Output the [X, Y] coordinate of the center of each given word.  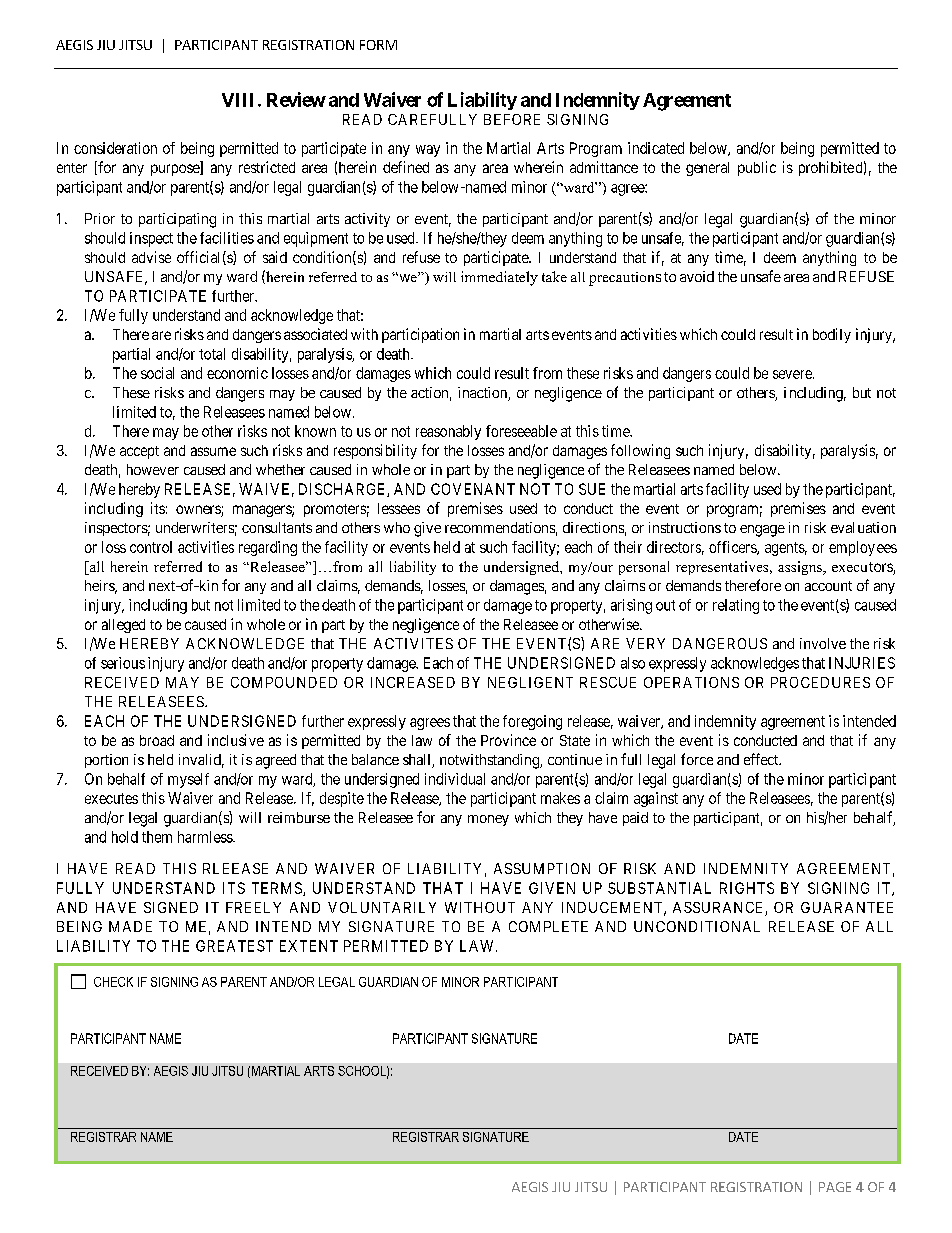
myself [188, 780]
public [757, 168]
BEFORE [512, 119]
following [640, 451]
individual [455, 779]
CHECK [113, 982]
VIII [237, 100]
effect [762, 759]
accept [139, 452]
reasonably [448, 432]
